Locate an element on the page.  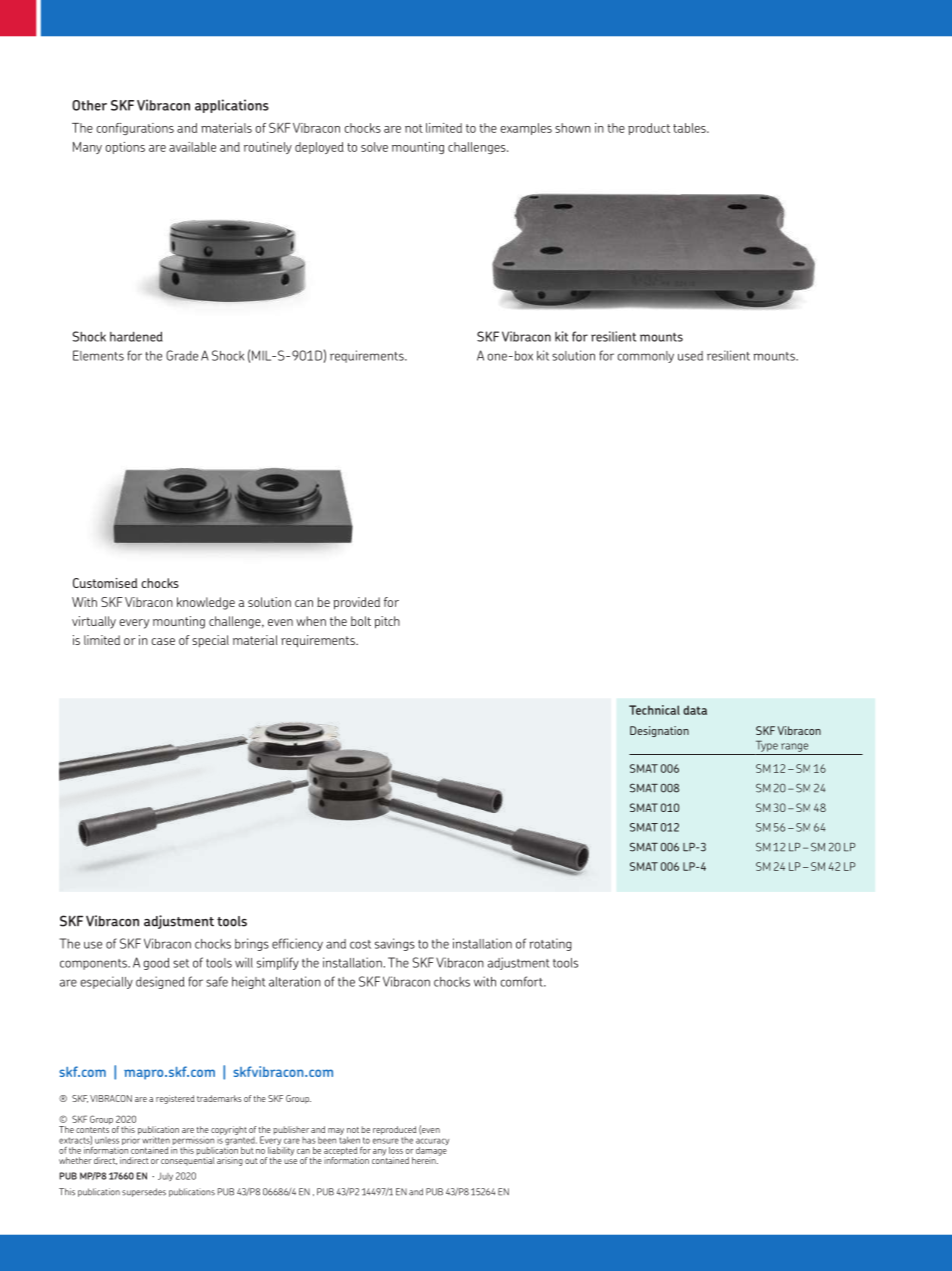
good is located at coordinates (156, 964).
